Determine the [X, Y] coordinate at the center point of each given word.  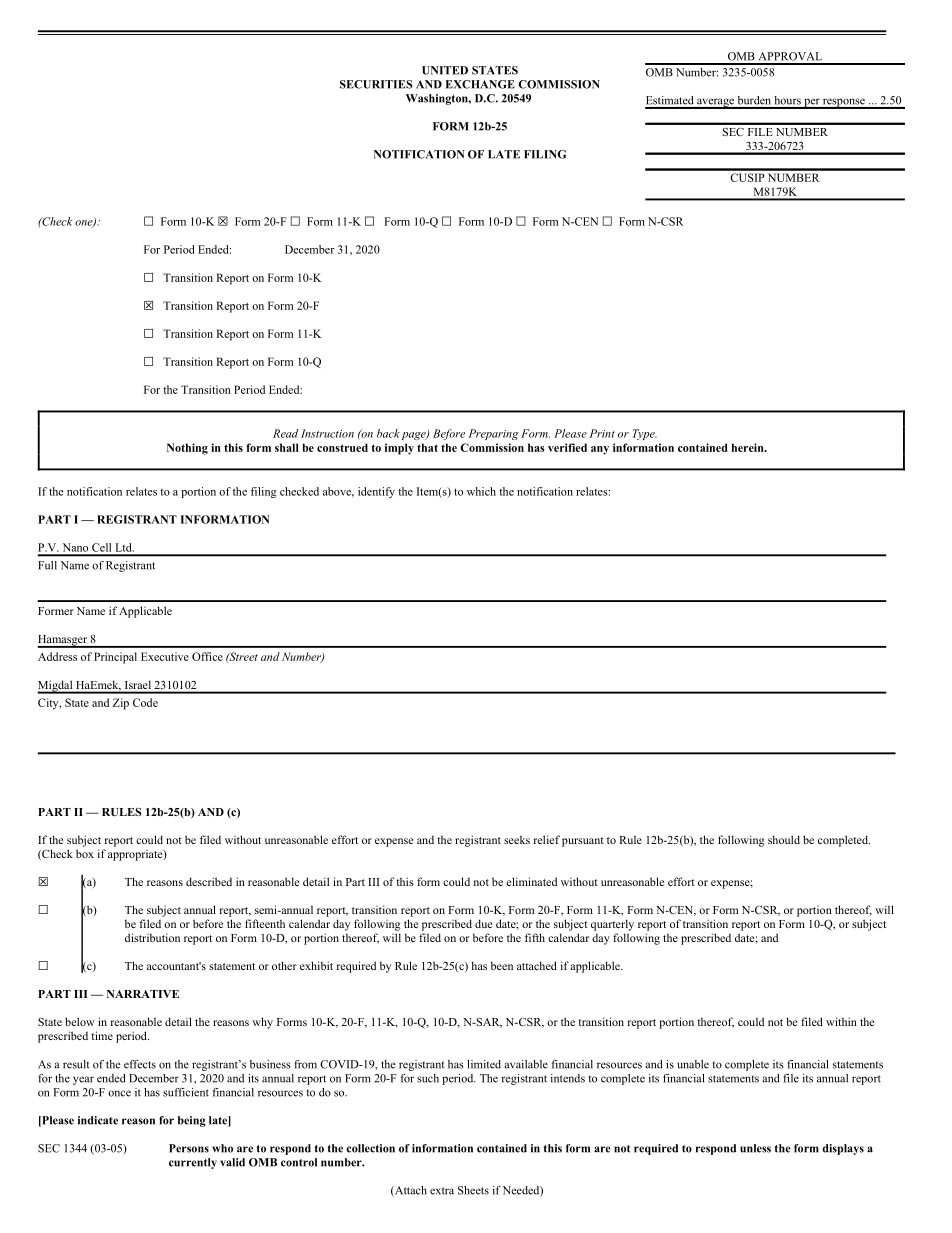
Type [645, 434]
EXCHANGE [480, 84]
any [600, 450]
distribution [152, 937]
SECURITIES [376, 84]
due [483, 923]
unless [755, 1148]
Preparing [493, 434]
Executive [165, 656]
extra [442, 1191]
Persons [189, 1148]
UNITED [445, 70]
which [481, 491]
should [784, 839]
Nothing [187, 449]
